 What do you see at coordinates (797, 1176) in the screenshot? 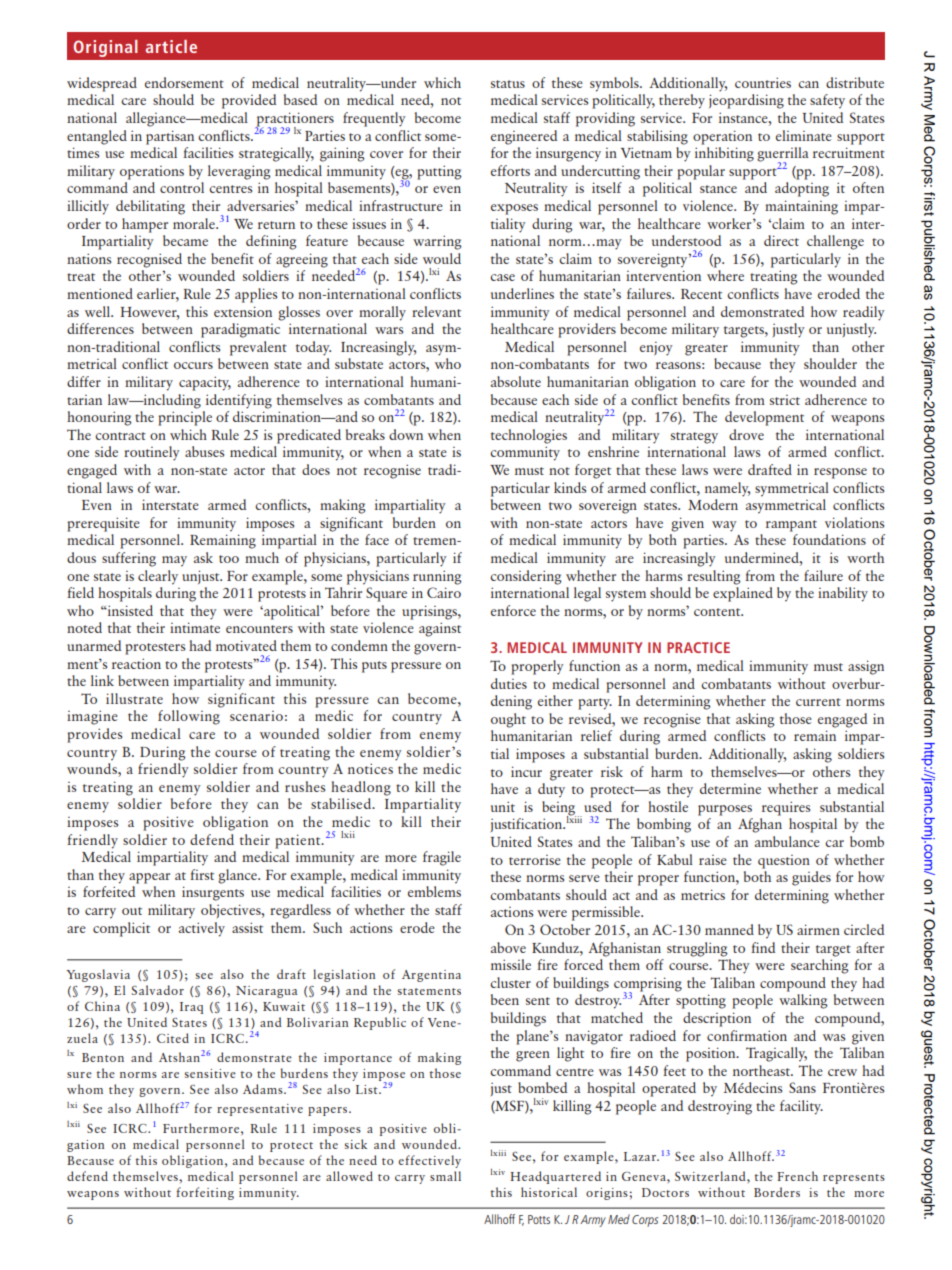
I see `French` at bounding box center [797, 1176].
